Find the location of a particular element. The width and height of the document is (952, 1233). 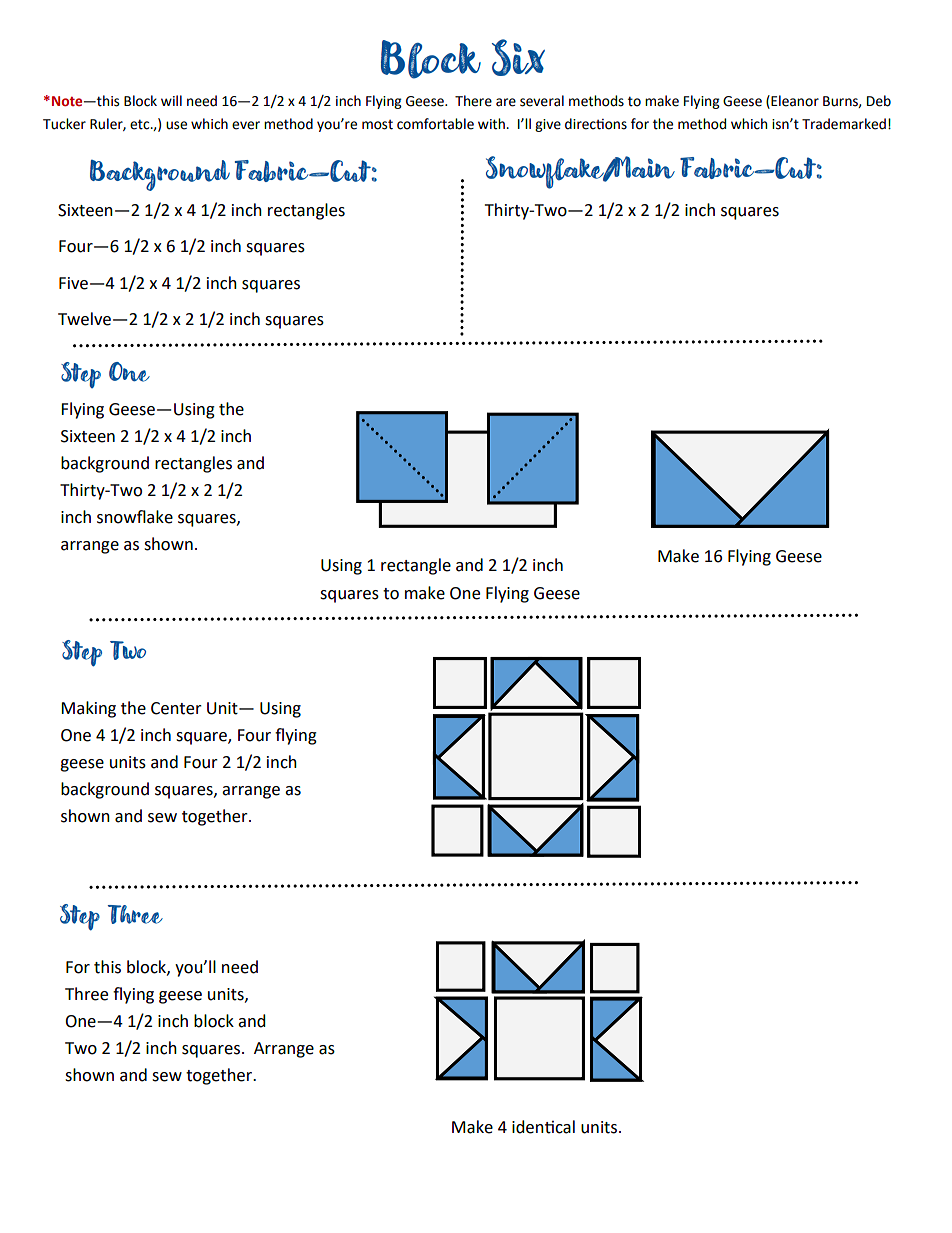

with is located at coordinates (492, 124).
